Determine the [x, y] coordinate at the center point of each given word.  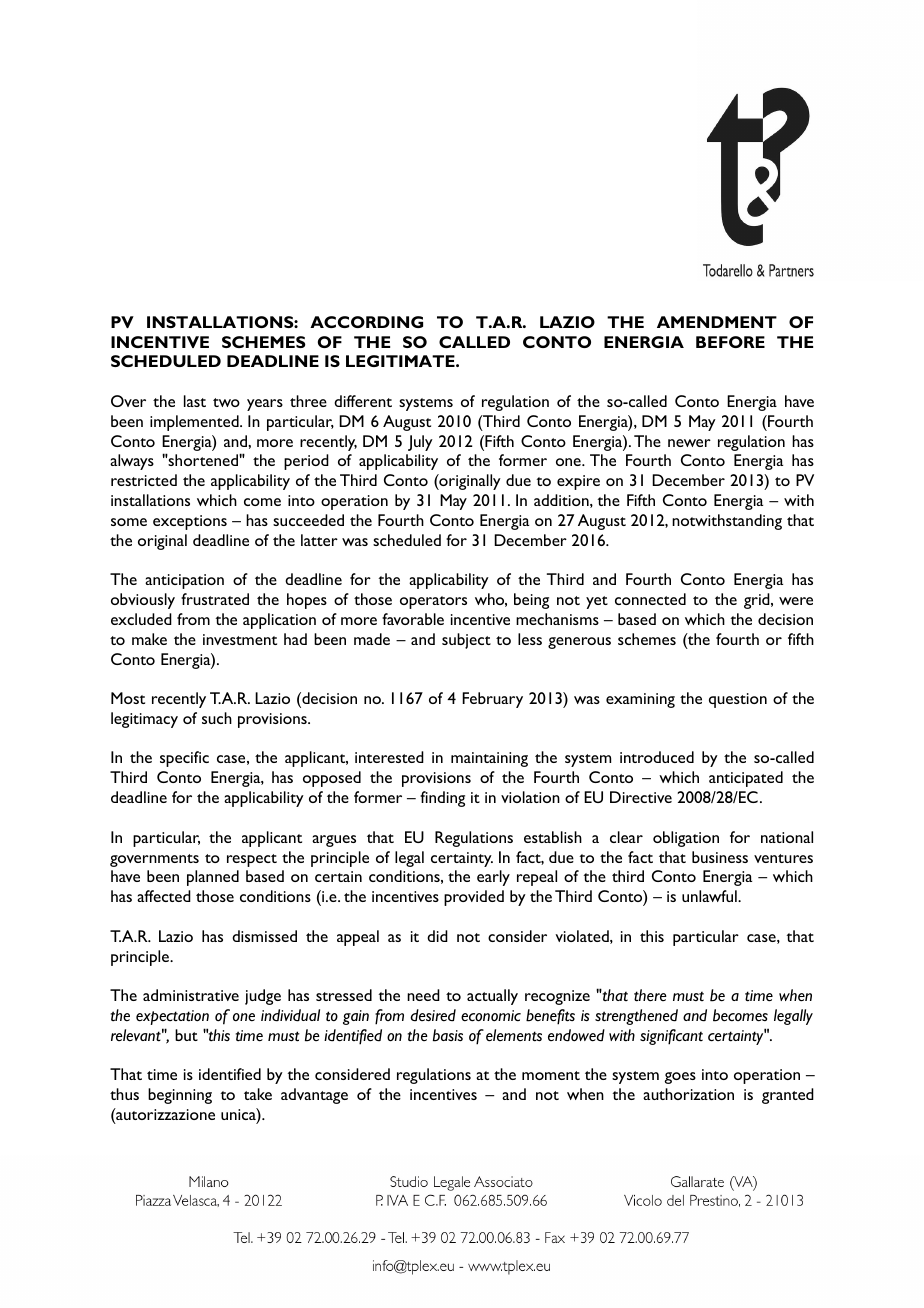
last [195, 401]
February [492, 700]
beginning [180, 1096]
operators [433, 602]
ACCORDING [366, 322]
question [738, 700]
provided [474, 898]
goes [680, 1078]
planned [213, 878]
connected [650, 599]
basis [448, 1035]
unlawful [710, 896]
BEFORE [730, 342]
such [217, 718]
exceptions [190, 522]
